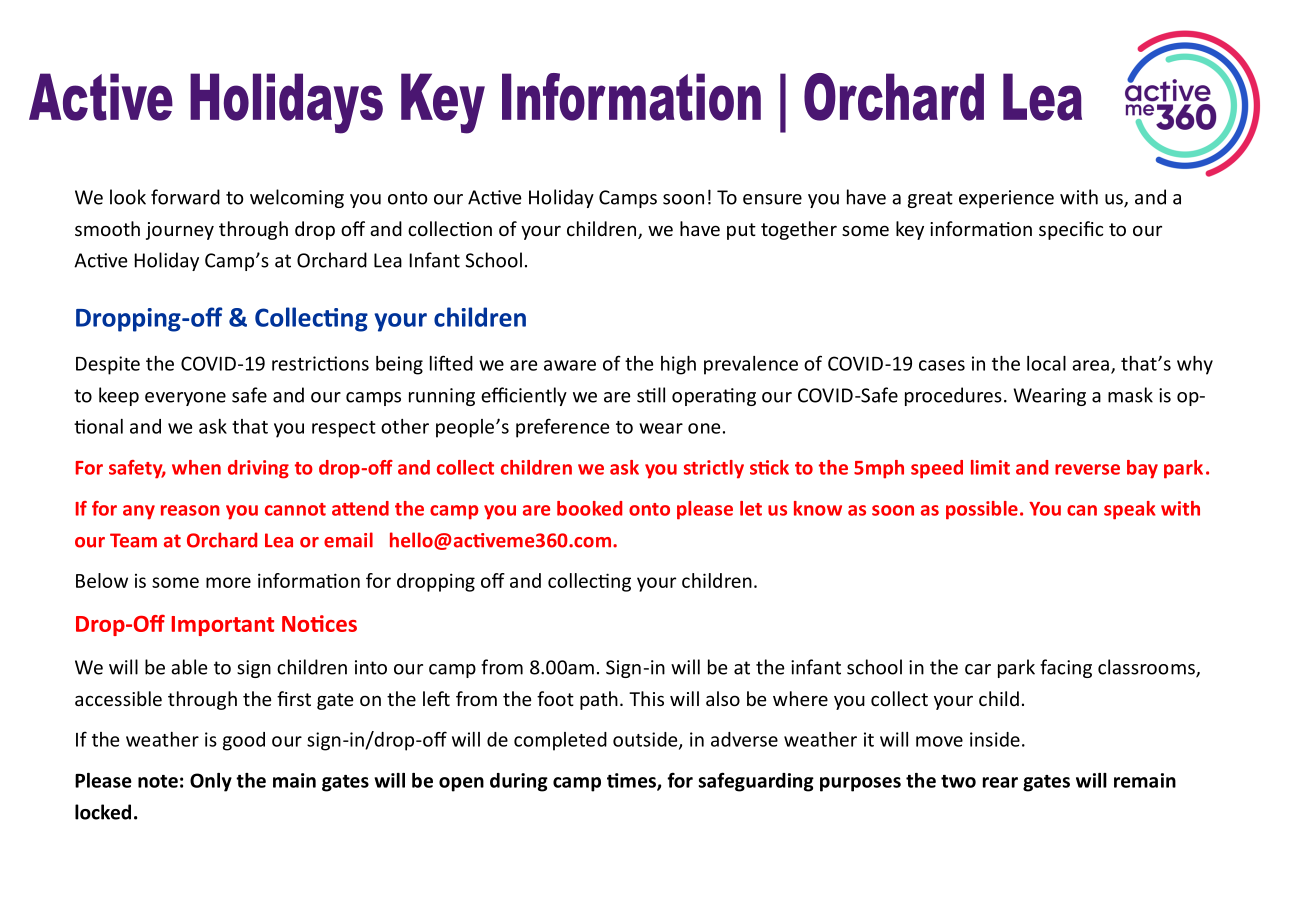 The image size is (1308, 924). What do you see at coordinates (180, 231) in the document?
I see `journey` at bounding box center [180, 231].
